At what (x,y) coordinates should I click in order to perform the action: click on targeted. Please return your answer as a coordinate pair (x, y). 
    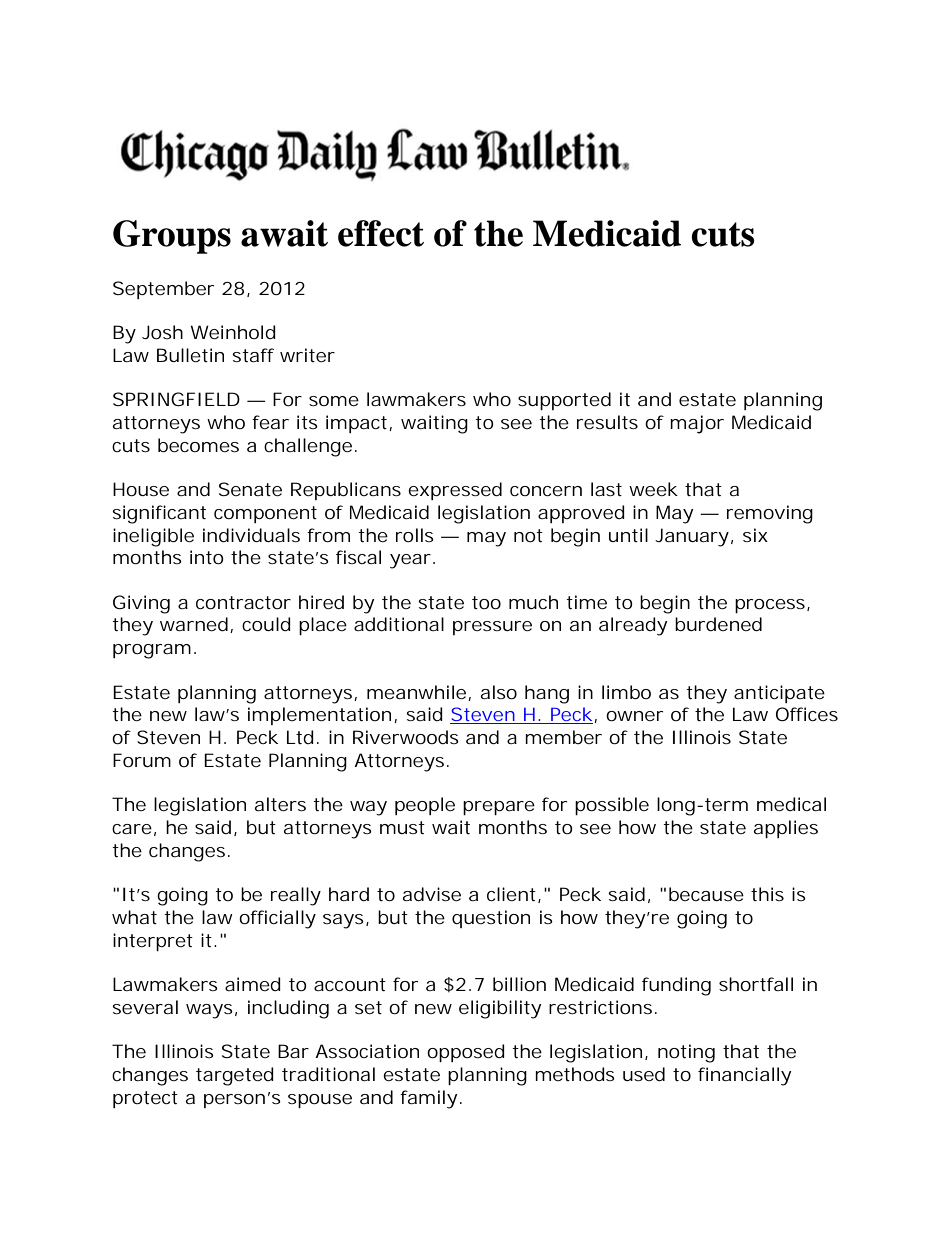
    Looking at the image, I should click on (235, 1076).
